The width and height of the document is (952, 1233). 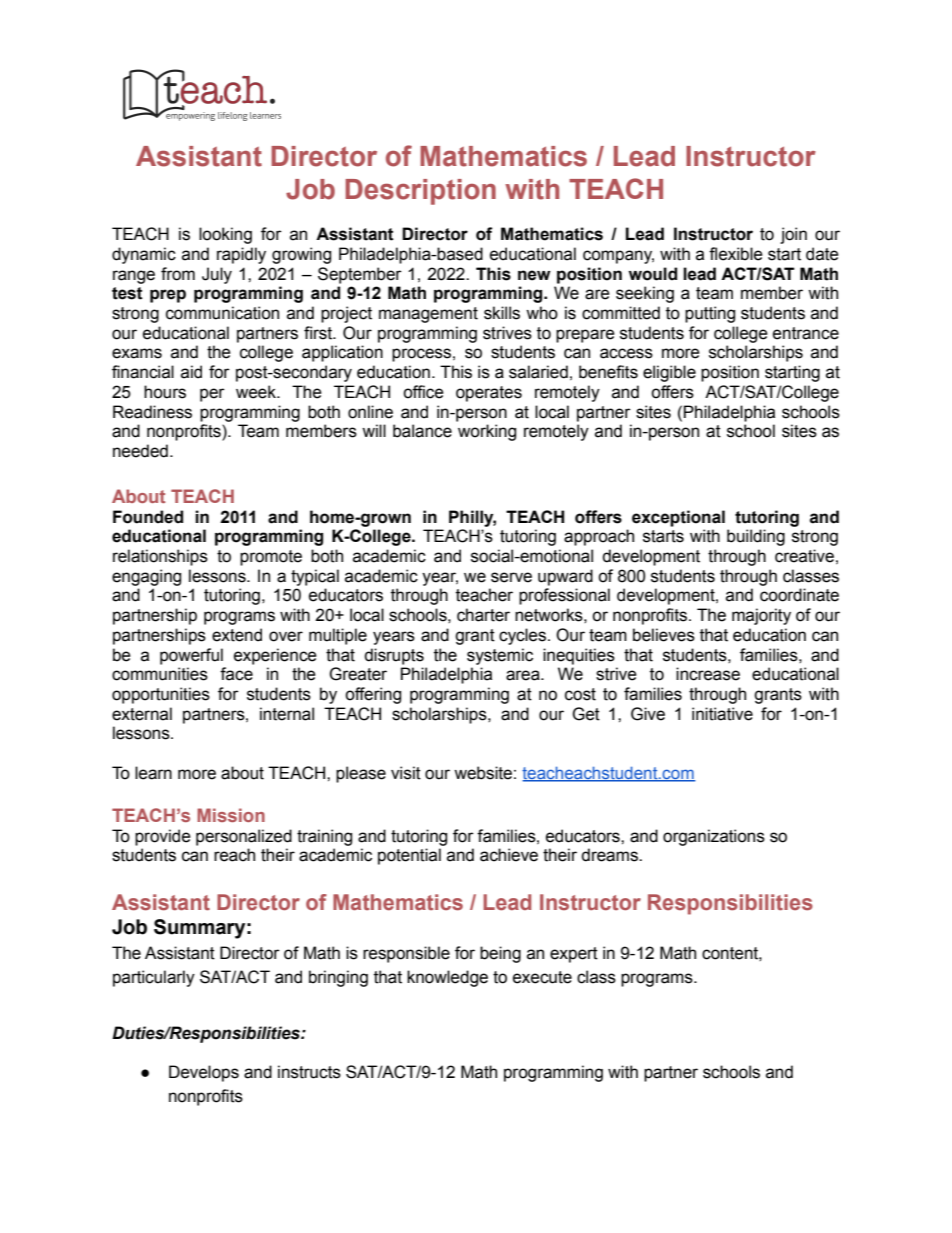 What do you see at coordinates (447, 978) in the document?
I see `knowledge` at bounding box center [447, 978].
